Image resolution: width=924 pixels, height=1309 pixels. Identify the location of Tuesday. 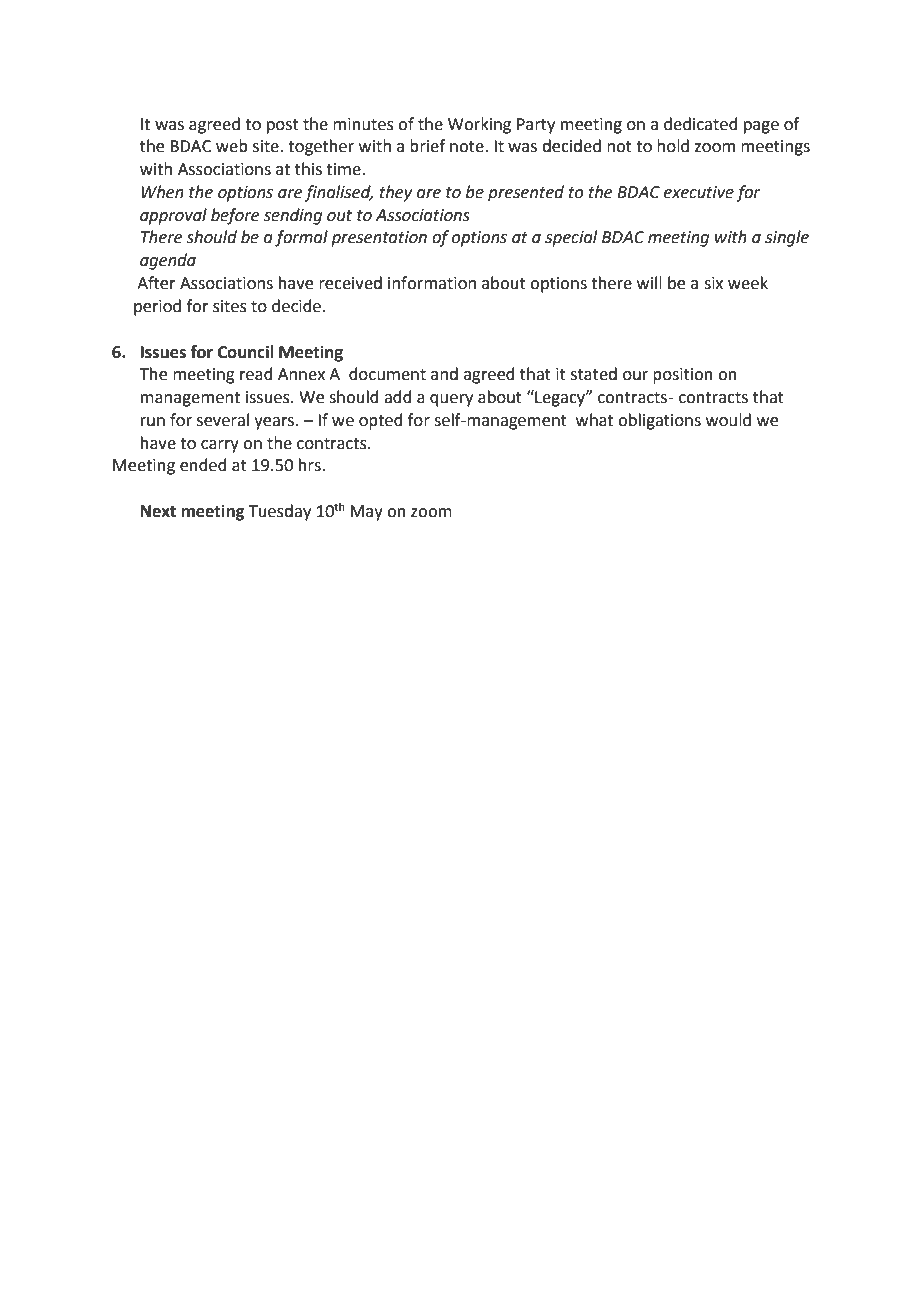
(280, 512).
